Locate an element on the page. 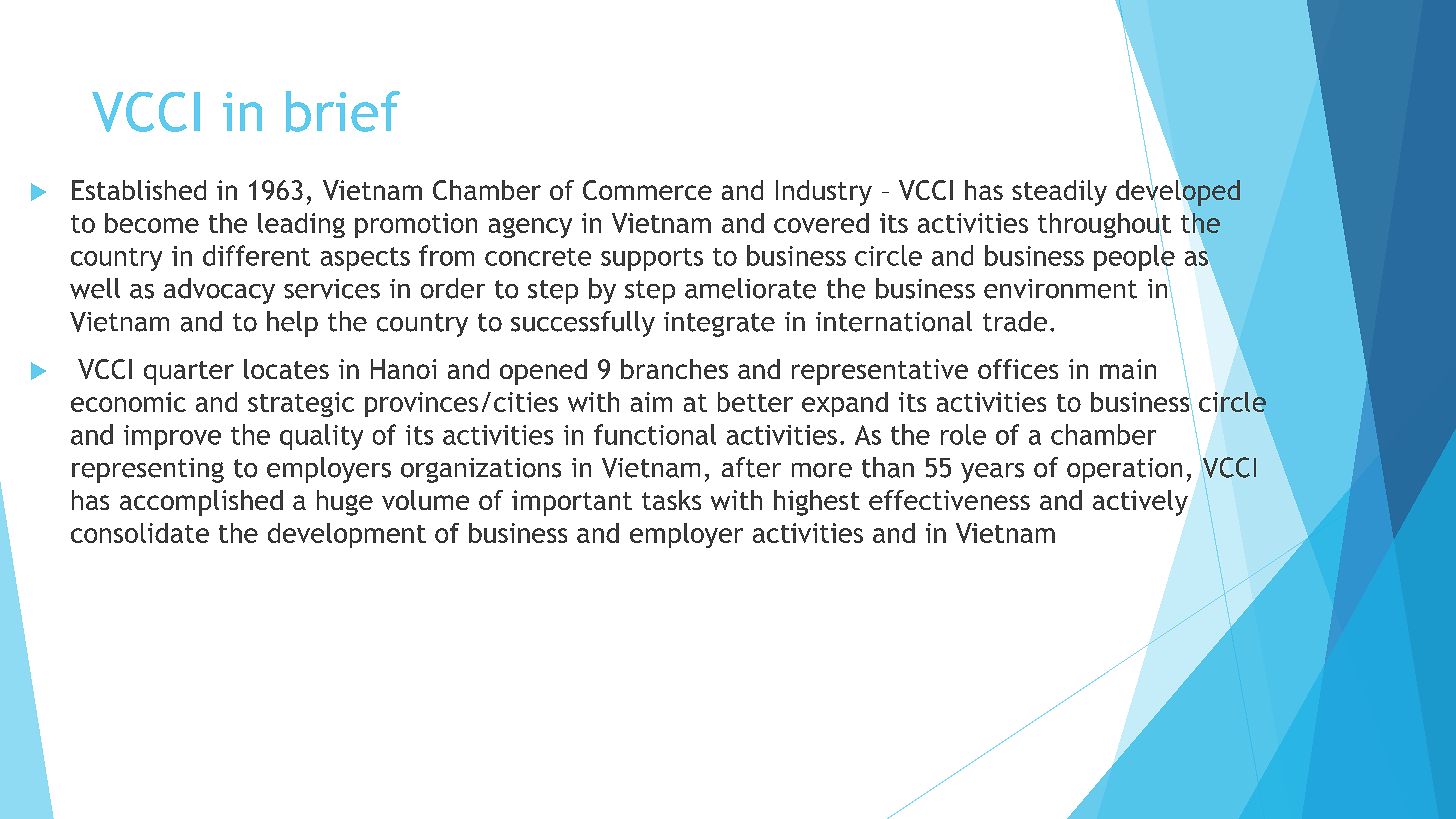  consolidate is located at coordinates (140, 533).
